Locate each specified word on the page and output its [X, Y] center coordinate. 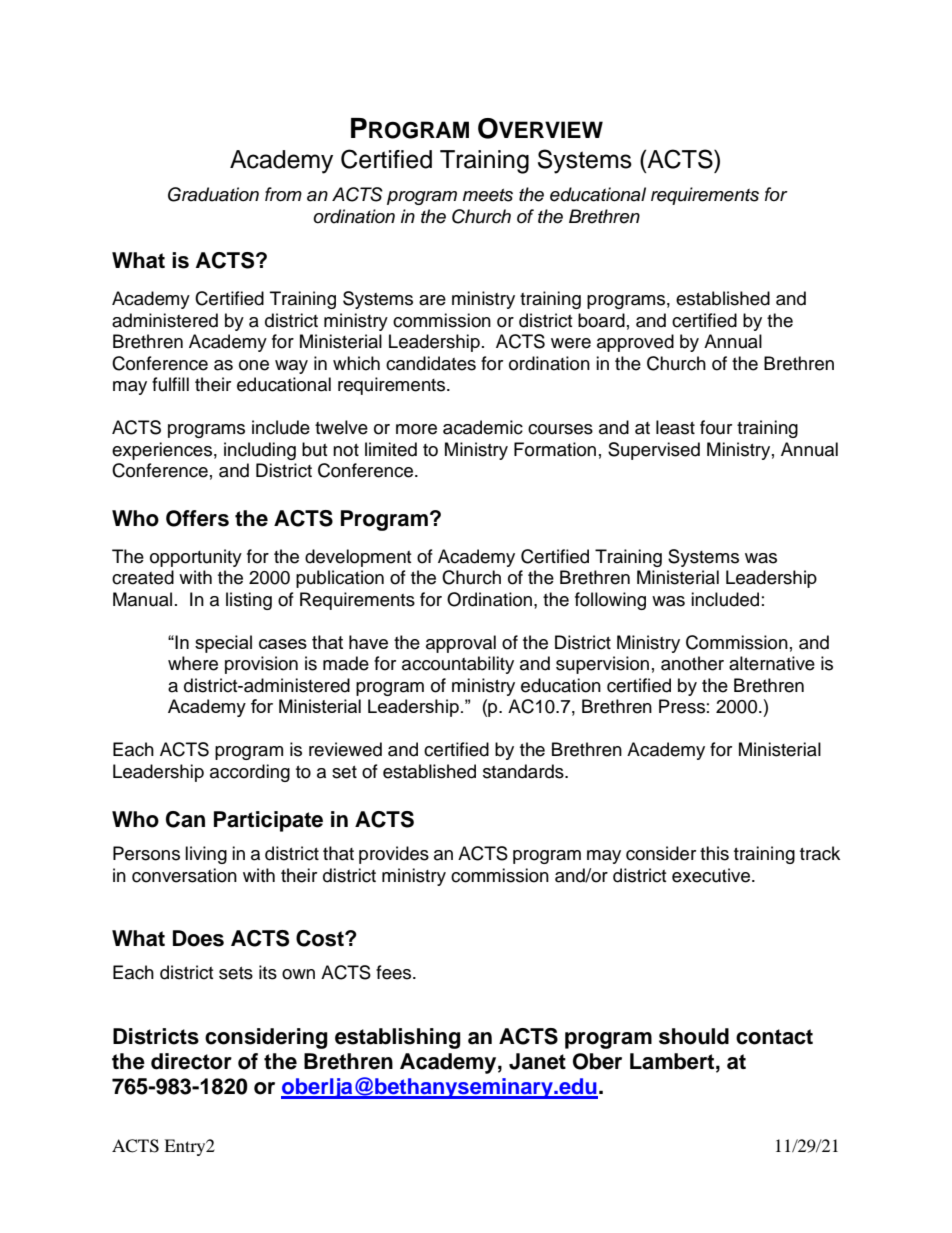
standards [524, 771]
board [601, 320]
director [191, 1061]
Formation [555, 449]
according [250, 773]
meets [488, 195]
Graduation [213, 194]
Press [682, 706]
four [716, 427]
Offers [197, 518]
